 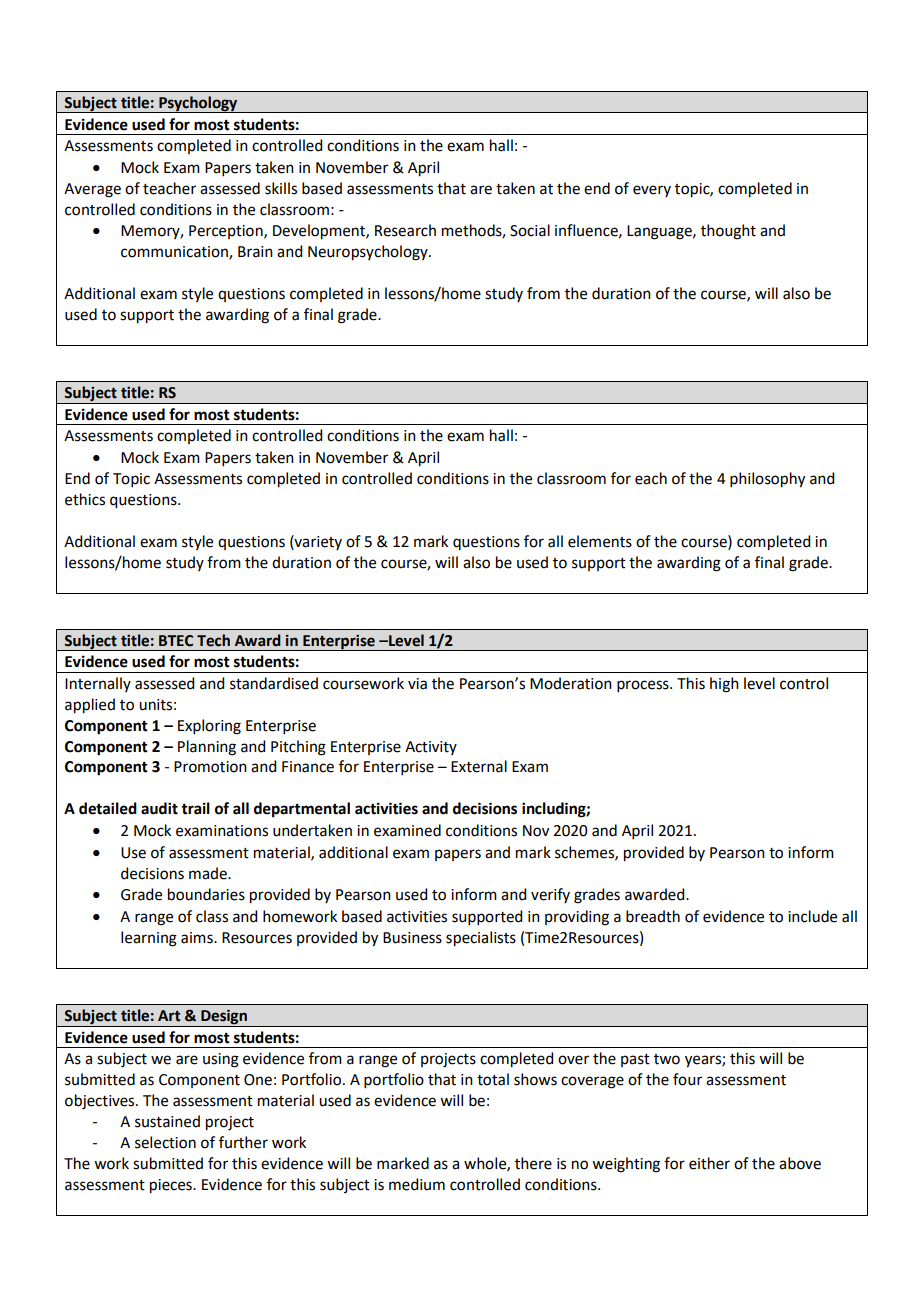 I want to click on Research, so click(x=405, y=230).
